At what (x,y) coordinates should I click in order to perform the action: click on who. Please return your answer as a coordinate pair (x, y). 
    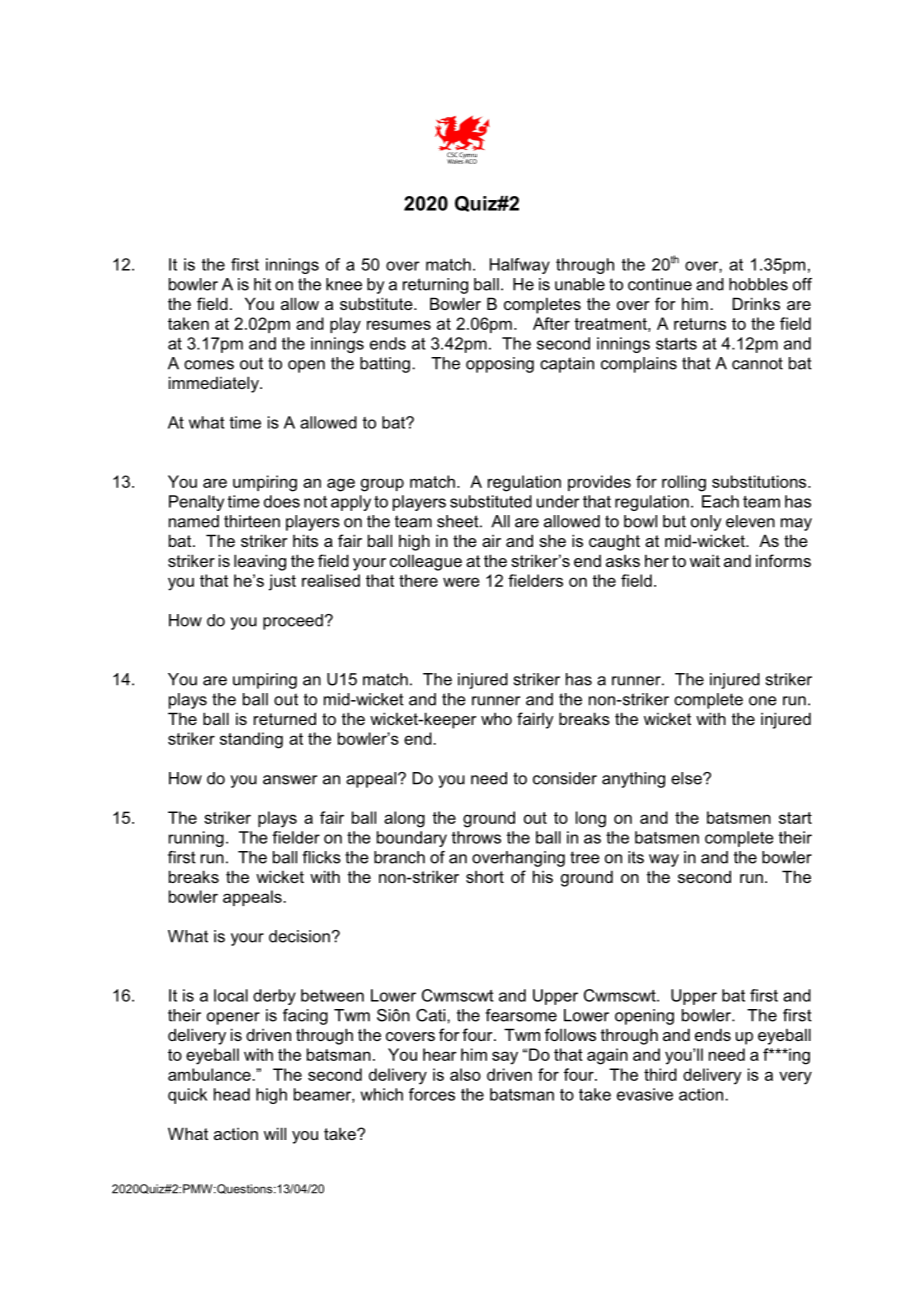
    Looking at the image, I should click on (496, 718).
